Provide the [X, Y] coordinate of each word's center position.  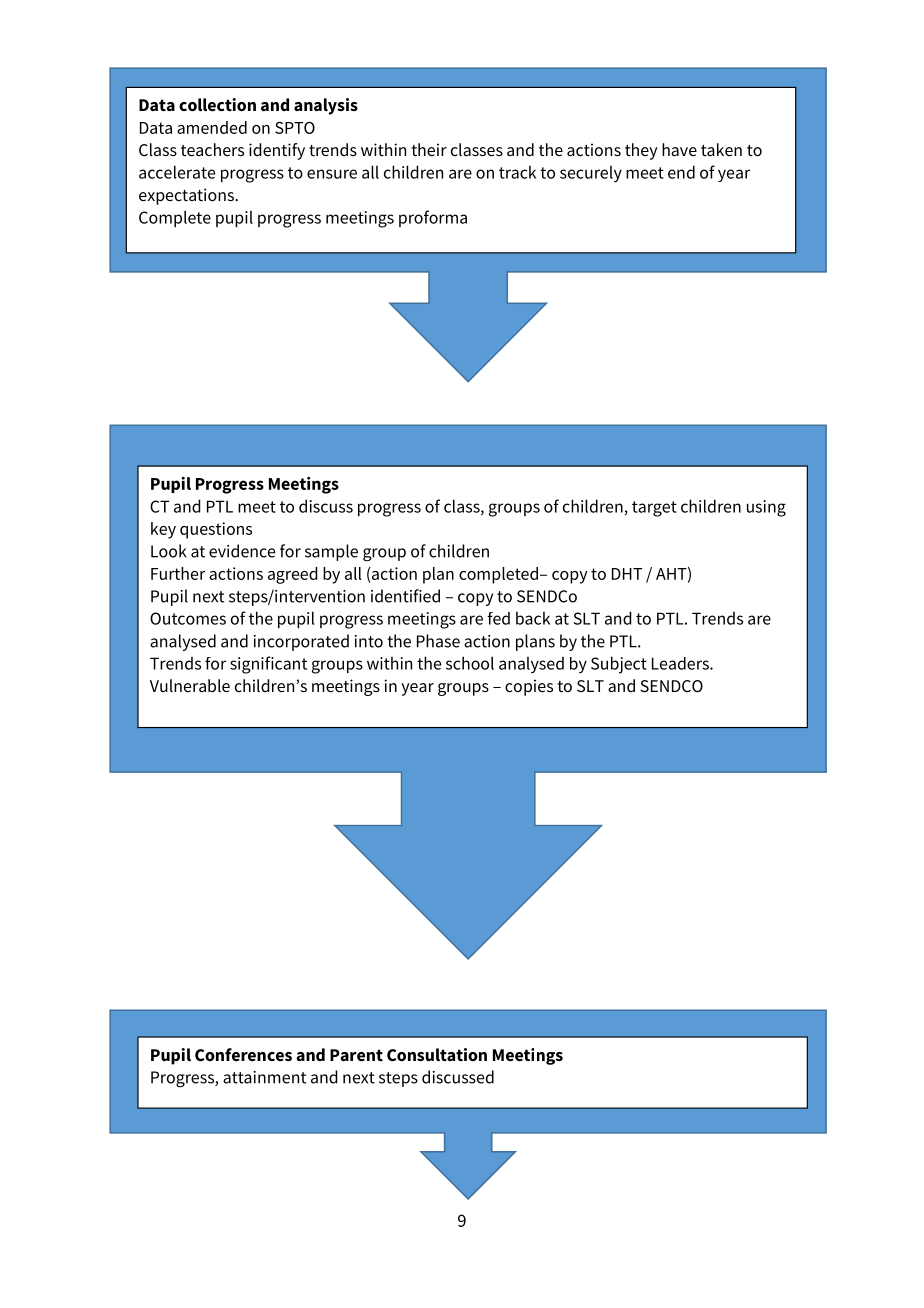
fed [498, 618]
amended [212, 127]
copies [529, 687]
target [654, 509]
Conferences [243, 1055]
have [679, 150]
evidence [242, 551]
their [429, 150]
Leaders [681, 663]
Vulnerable [190, 686]
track [517, 172]
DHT [627, 574]
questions [216, 530]
